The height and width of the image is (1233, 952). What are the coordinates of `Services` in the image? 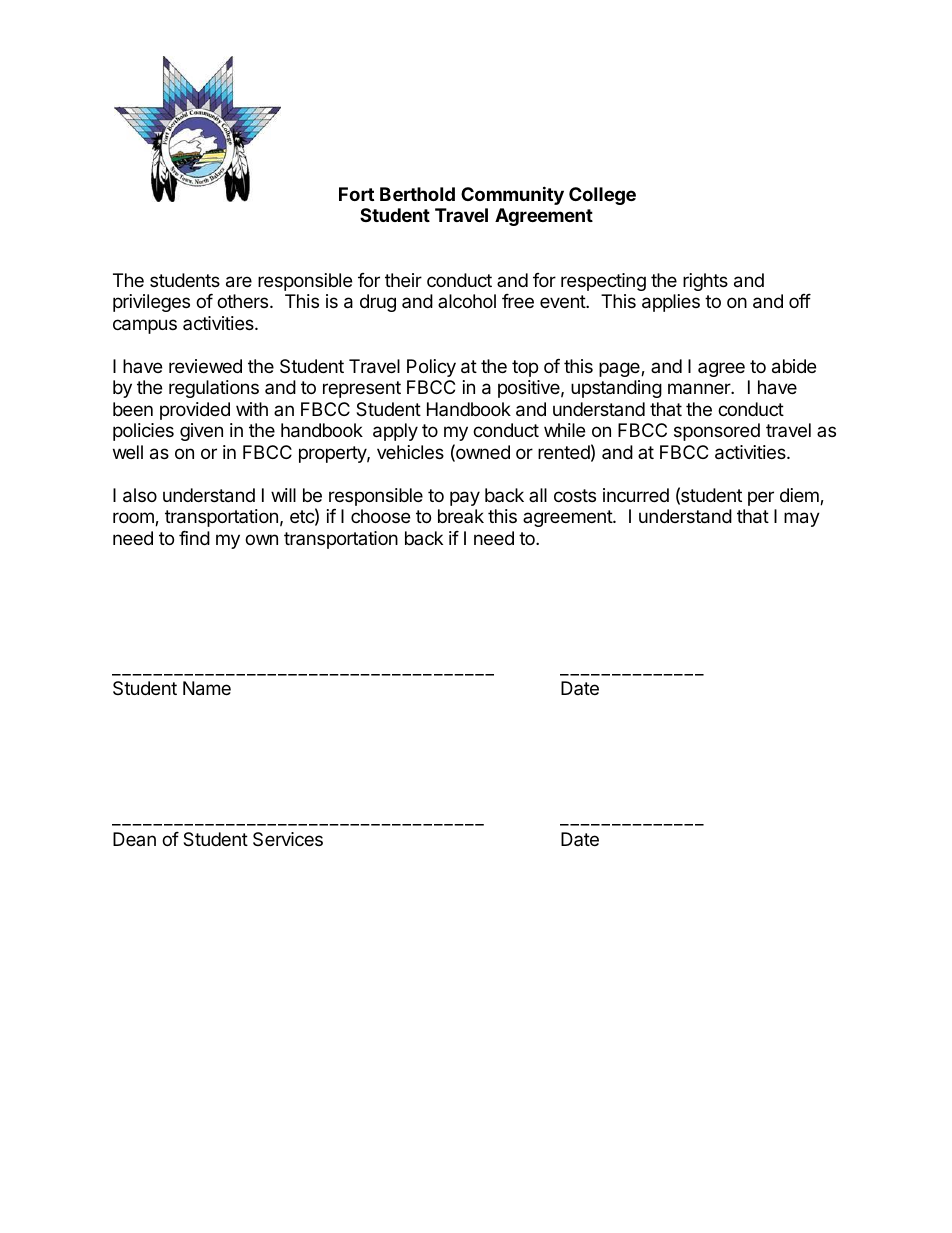 It's located at (288, 839).
